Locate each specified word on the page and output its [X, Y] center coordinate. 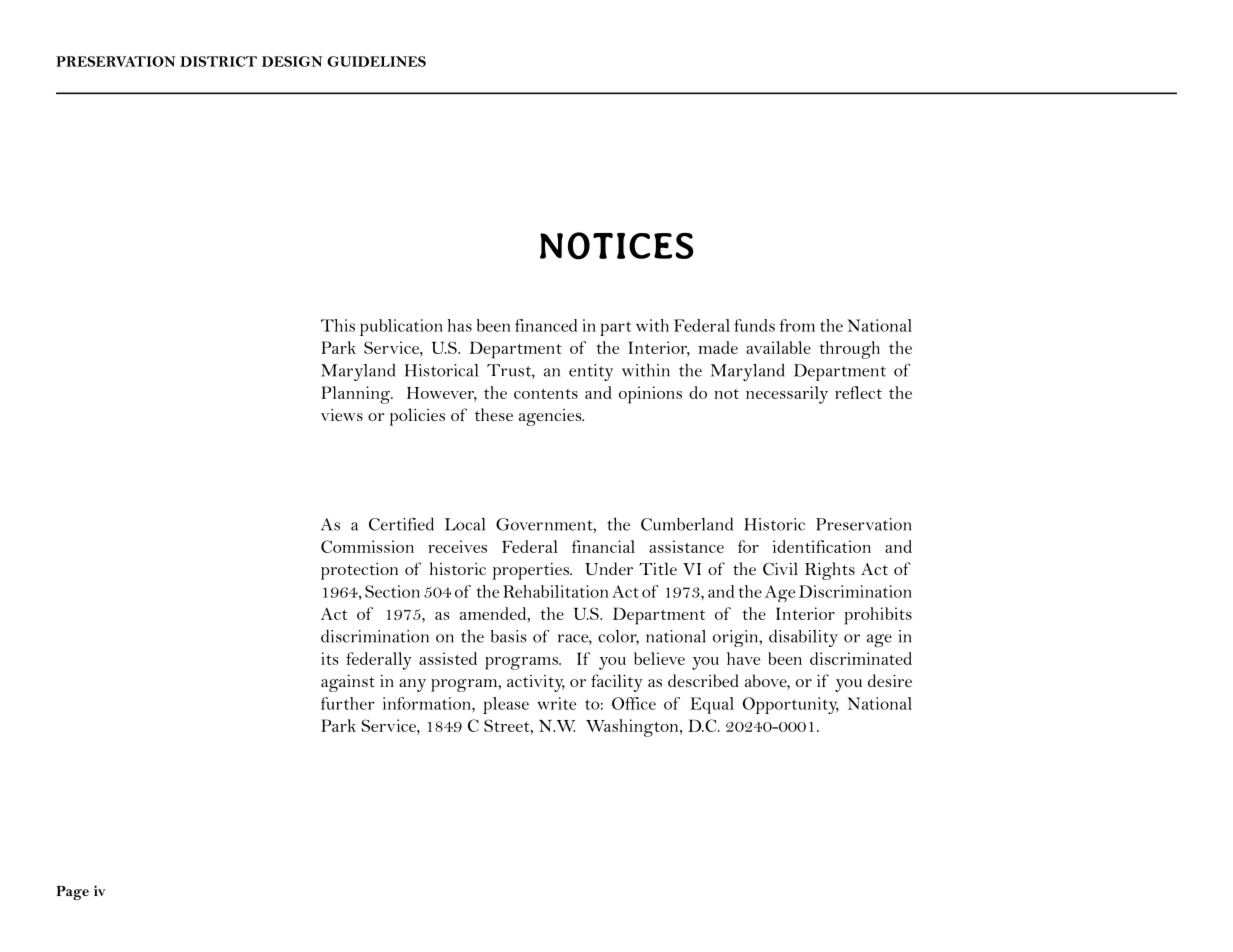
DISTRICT [218, 61]
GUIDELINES [376, 61]
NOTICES [617, 246]
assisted [448, 658]
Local [465, 524]
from [797, 325]
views [342, 415]
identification [822, 546]
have [743, 658]
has [460, 325]
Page [73, 893]
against [348, 683]
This [338, 325]
